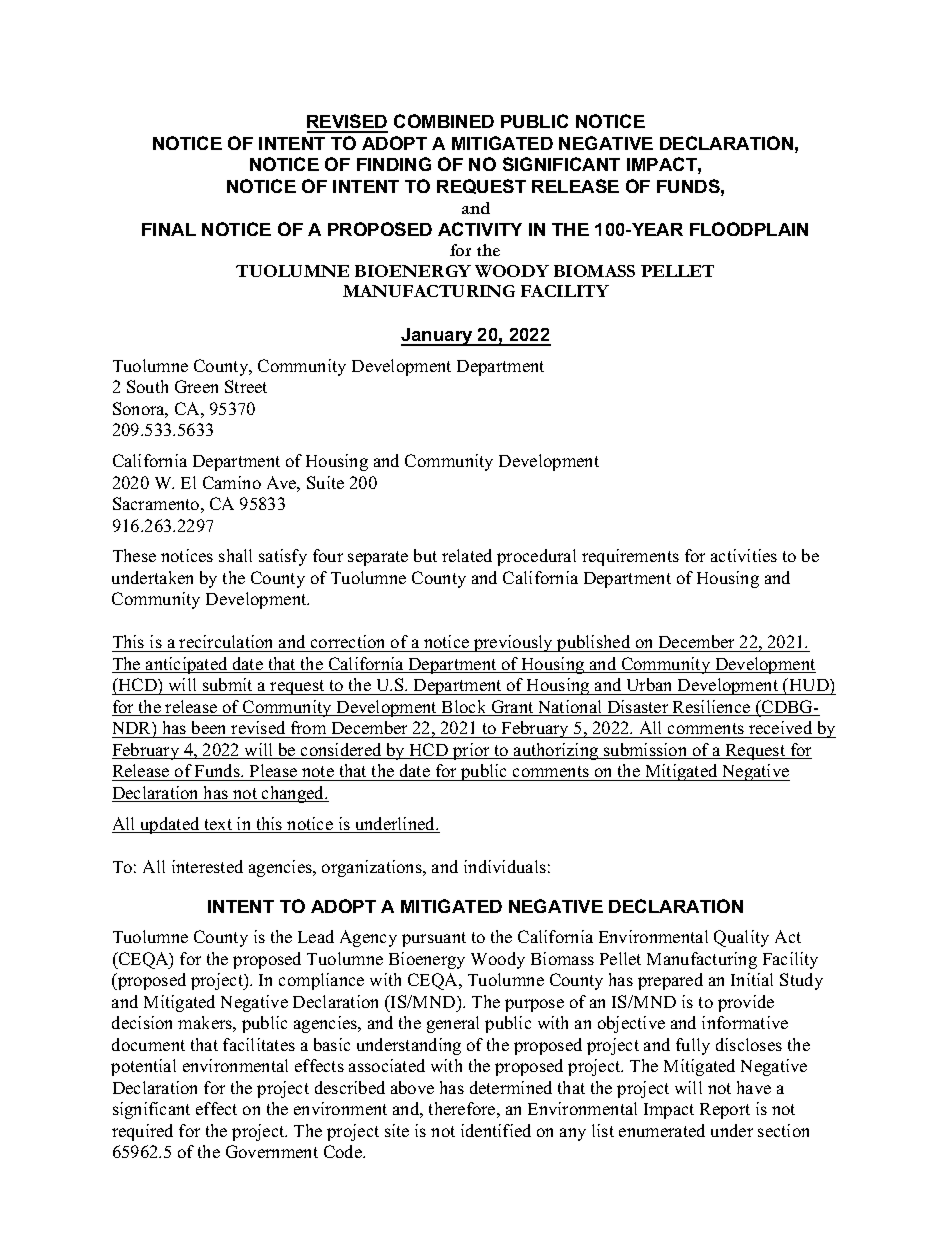 Image resolution: width=952 pixels, height=1233 pixels. Describe the element at coordinates (514, 643) in the screenshot. I see `previously` at that location.
